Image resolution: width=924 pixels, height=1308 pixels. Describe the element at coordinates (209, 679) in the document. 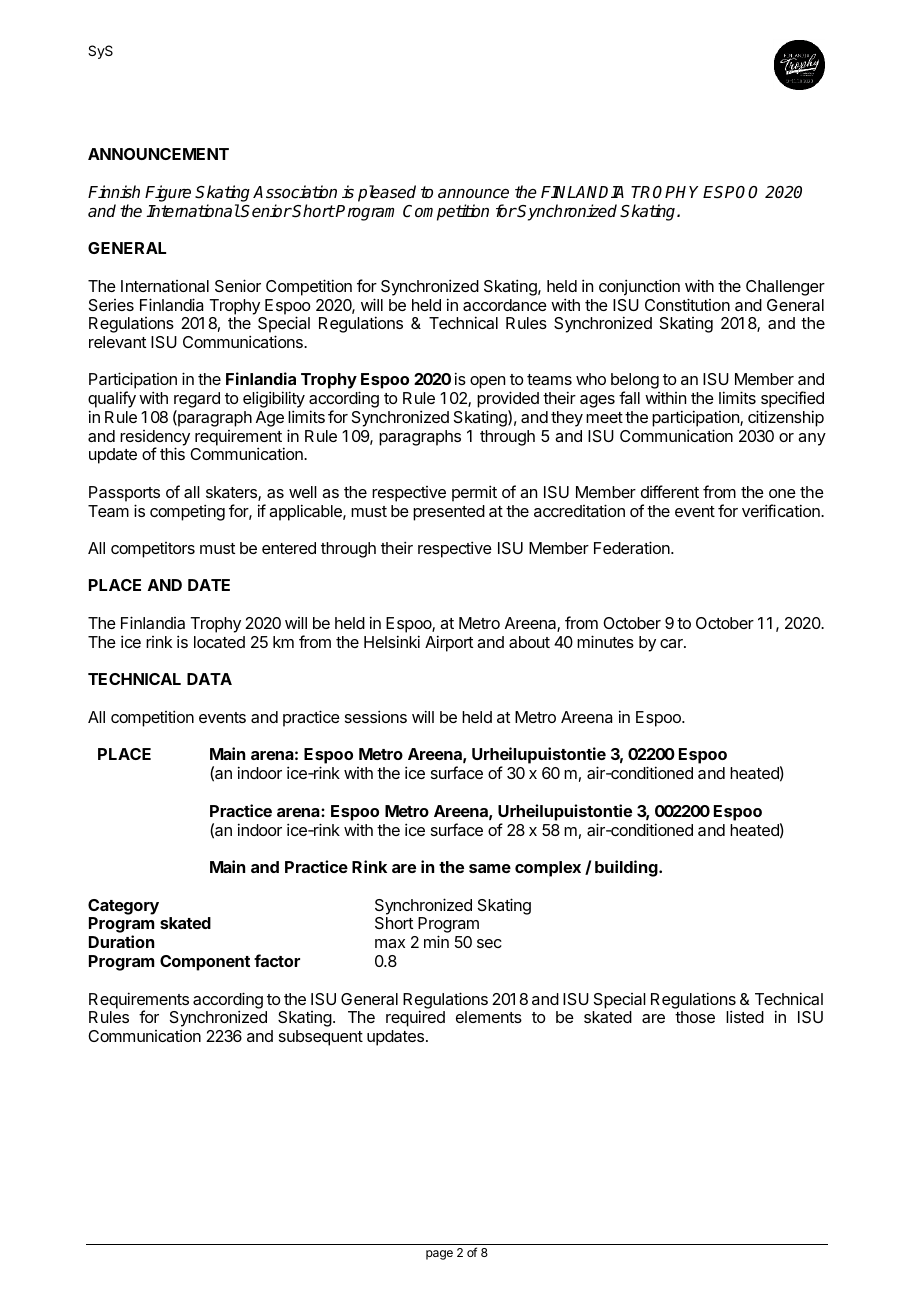

I see `DATA` at that location.
